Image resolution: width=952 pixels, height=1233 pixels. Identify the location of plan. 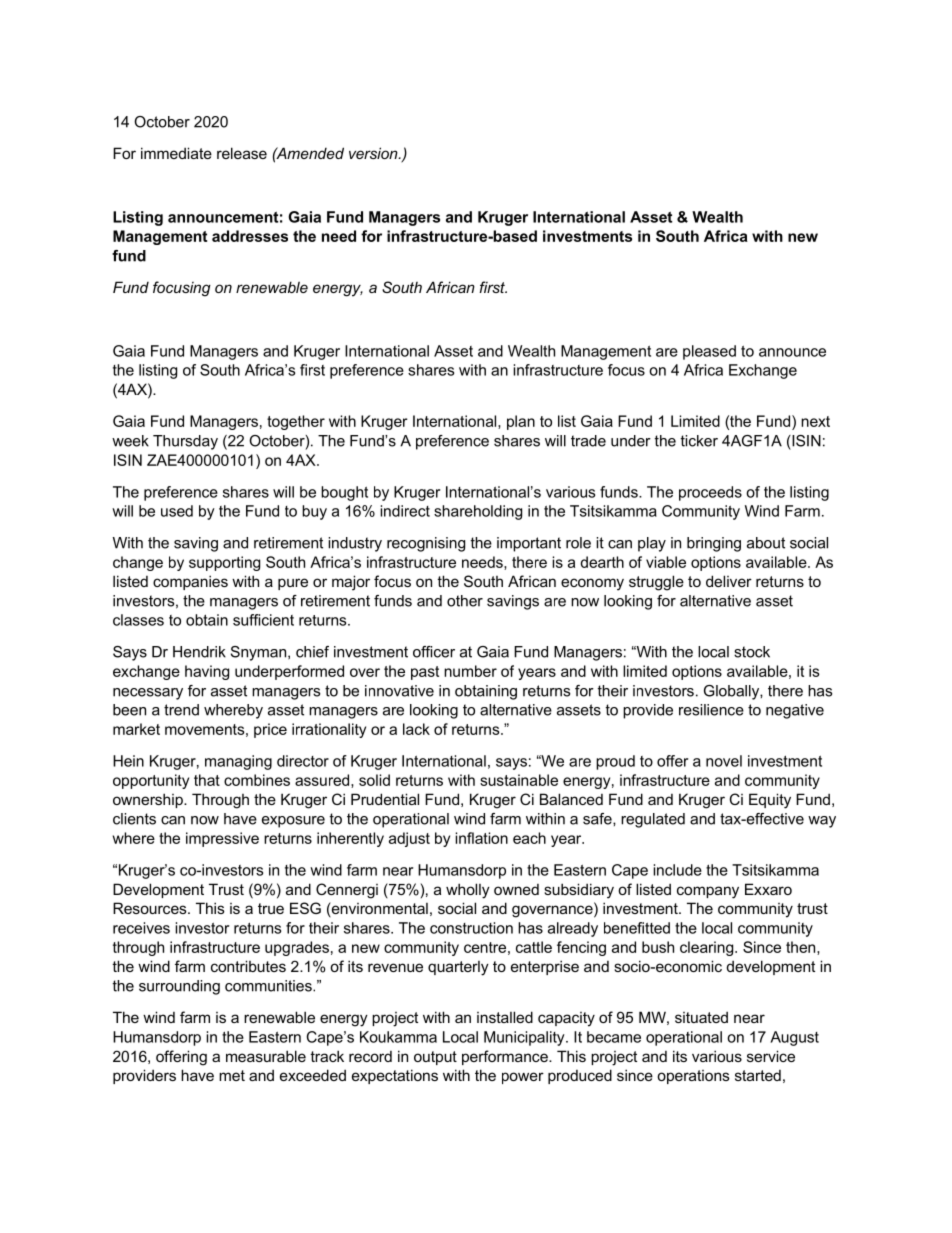
(521, 422).
